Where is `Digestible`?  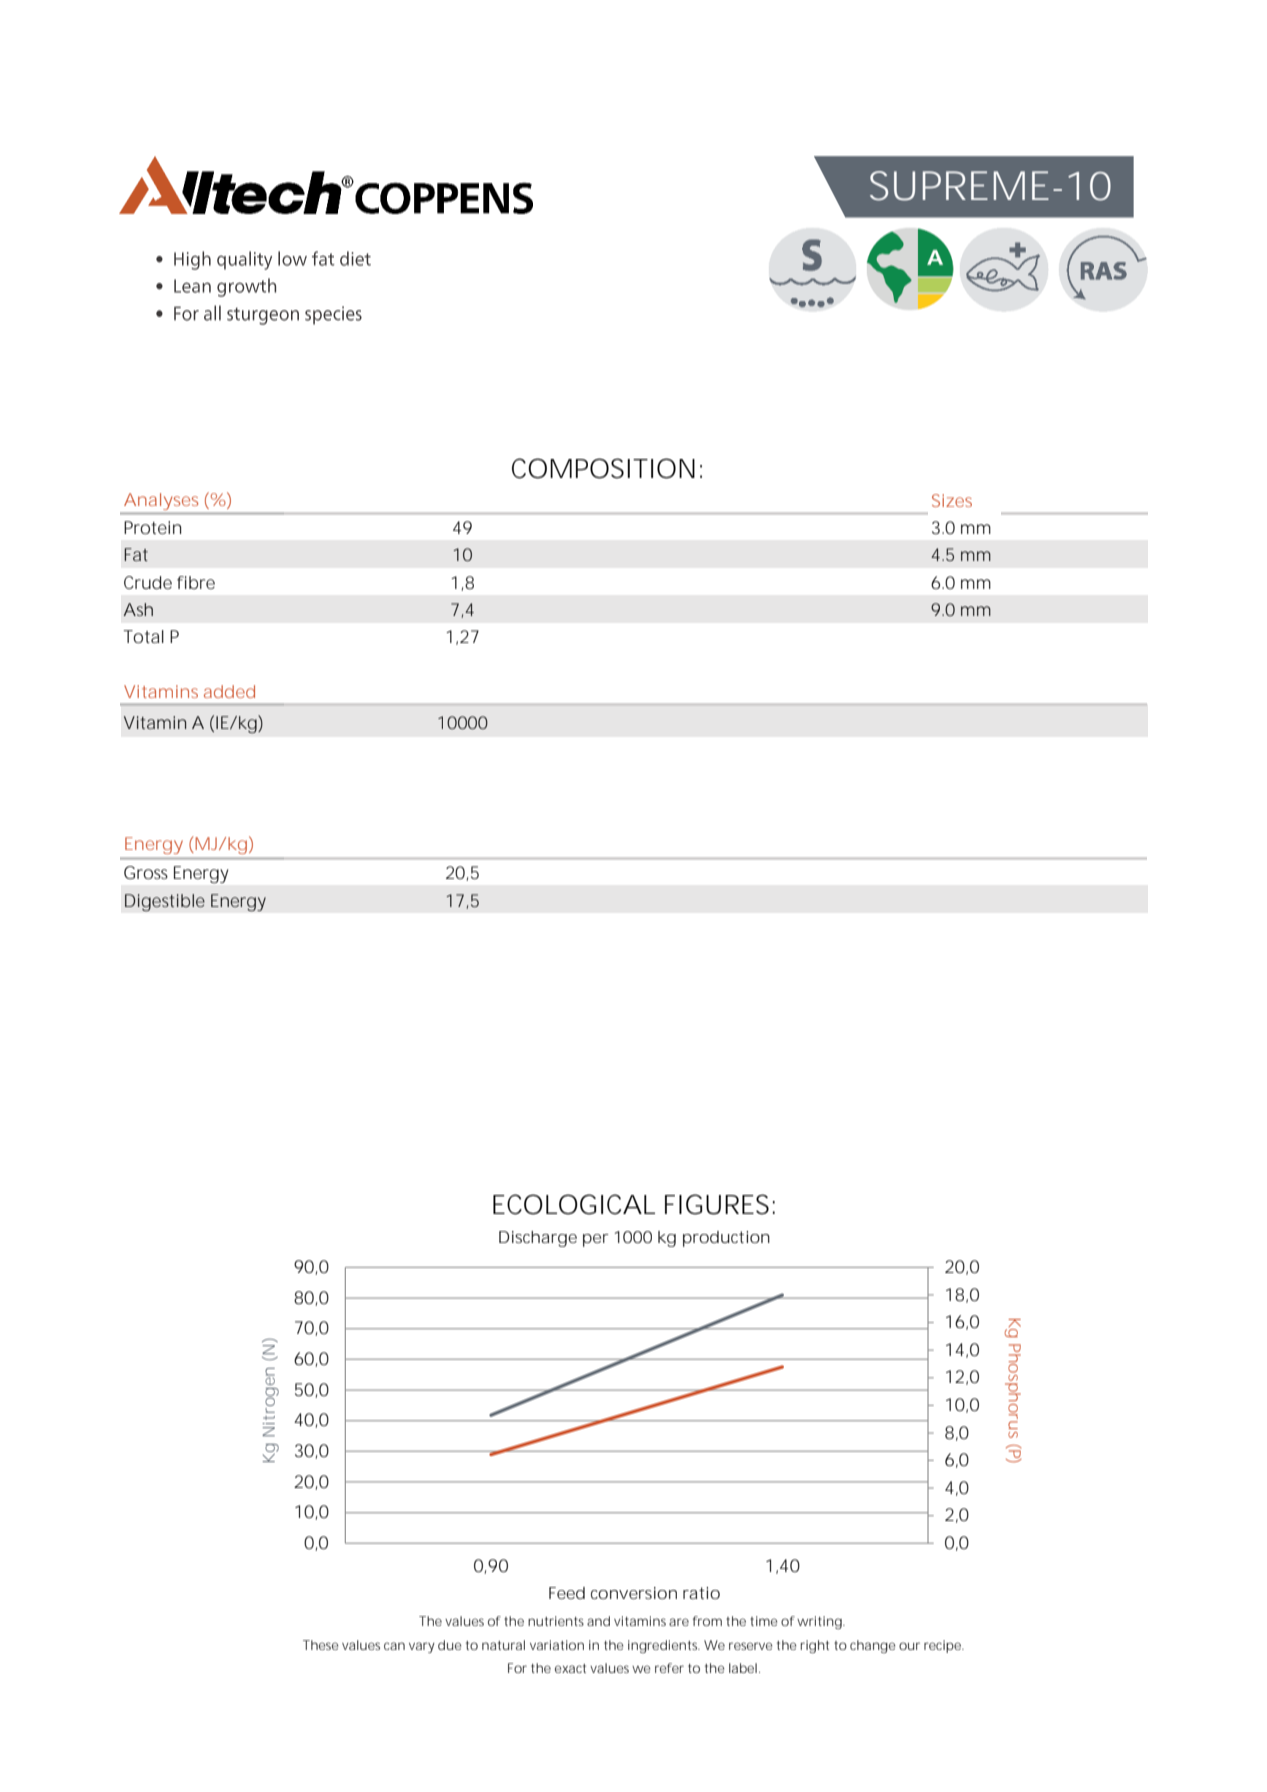 Digestible is located at coordinates (165, 903).
